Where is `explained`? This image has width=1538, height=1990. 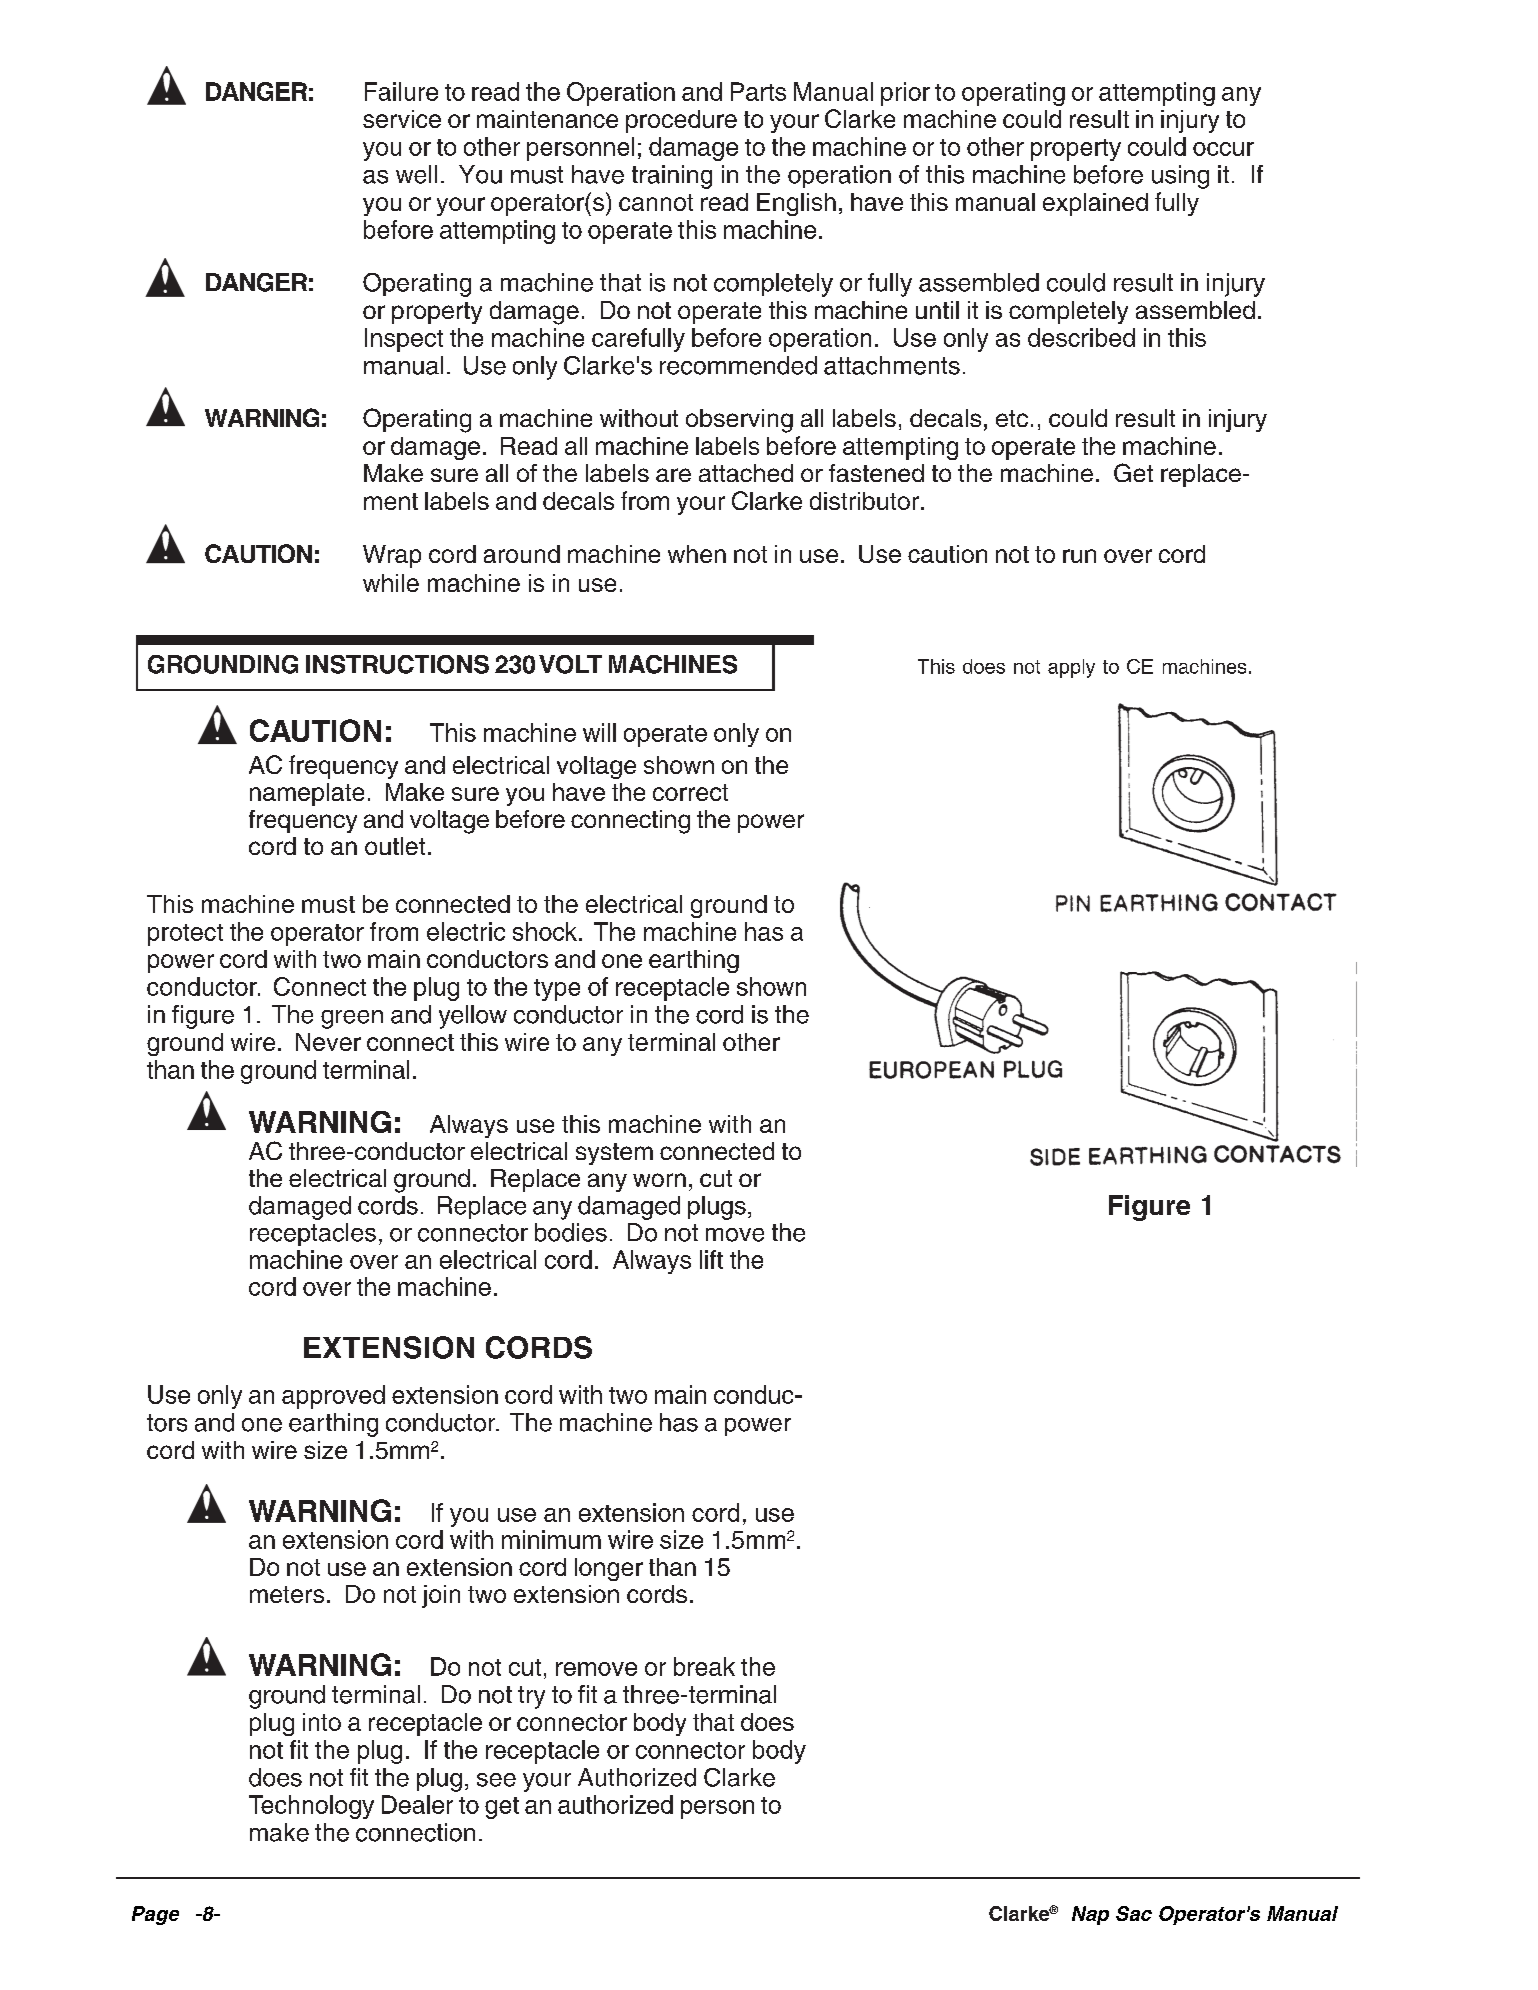 explained is located at coordinates (1095, 204).
